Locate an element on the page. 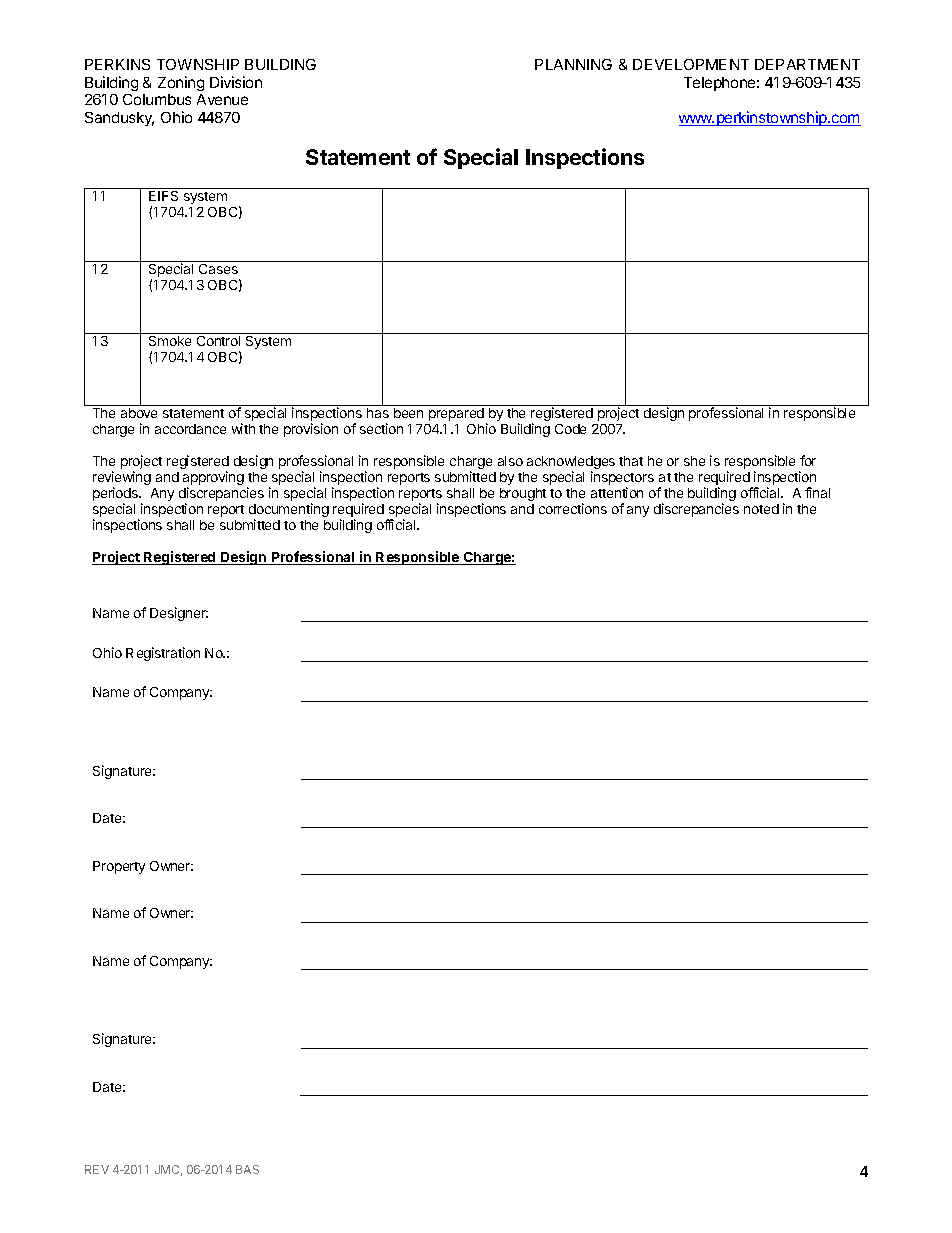 This image has width=952, height=1233. accordance is located at coordinates (190, 429).
